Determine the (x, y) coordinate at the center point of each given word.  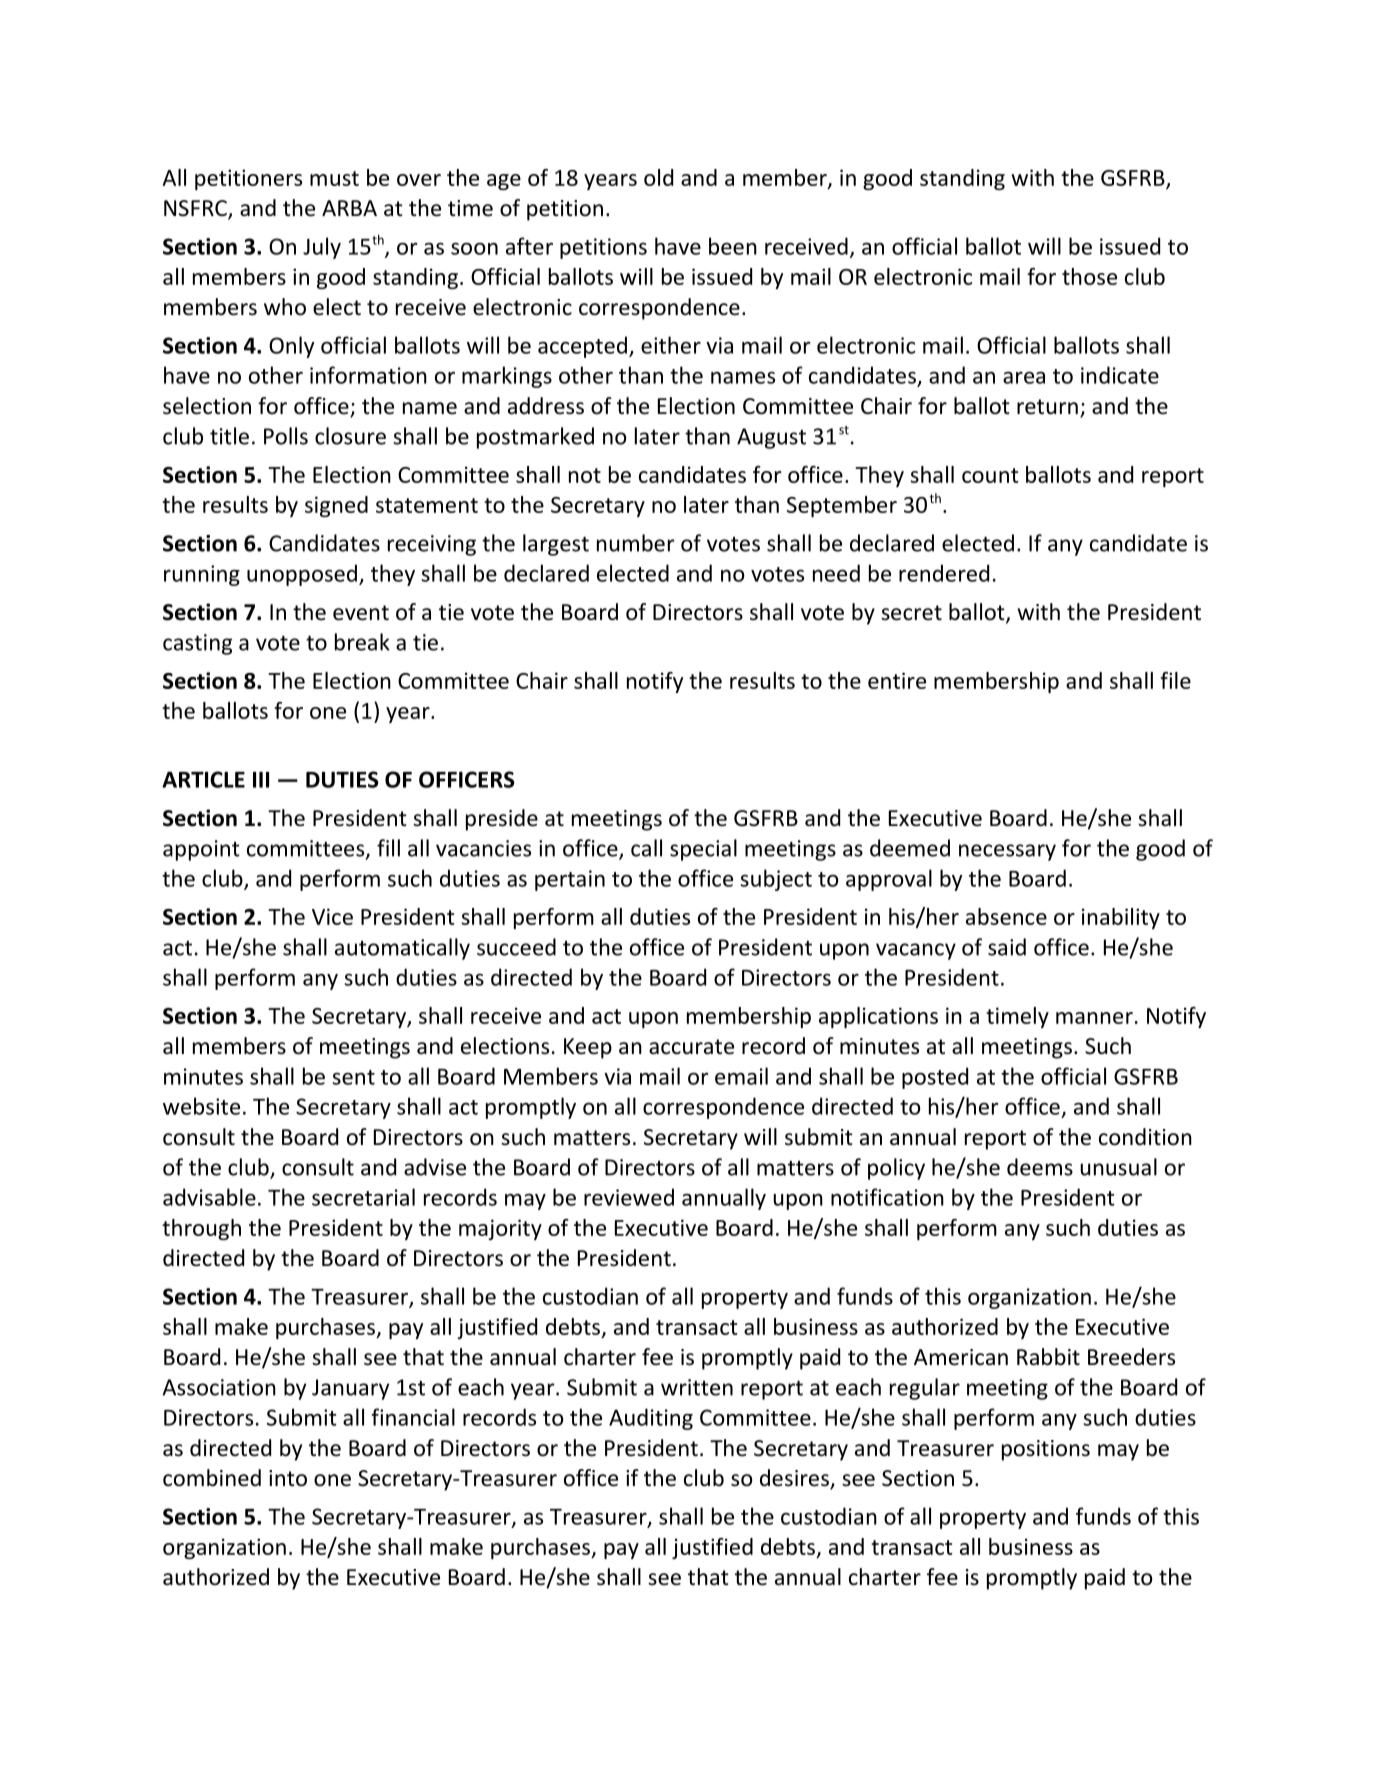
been (733, 246)
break (362, 642)
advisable (209, 1197)
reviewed (629, 1197)
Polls (286, 436)
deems (1040, 1167)
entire (897, 680)
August (771, 438)
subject (776, 880)
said (1007, 947)
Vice (332, 916)
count (990, 475)
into (288, 1478)
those (1089, 276)
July (322, 248)
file (1175, 680)
